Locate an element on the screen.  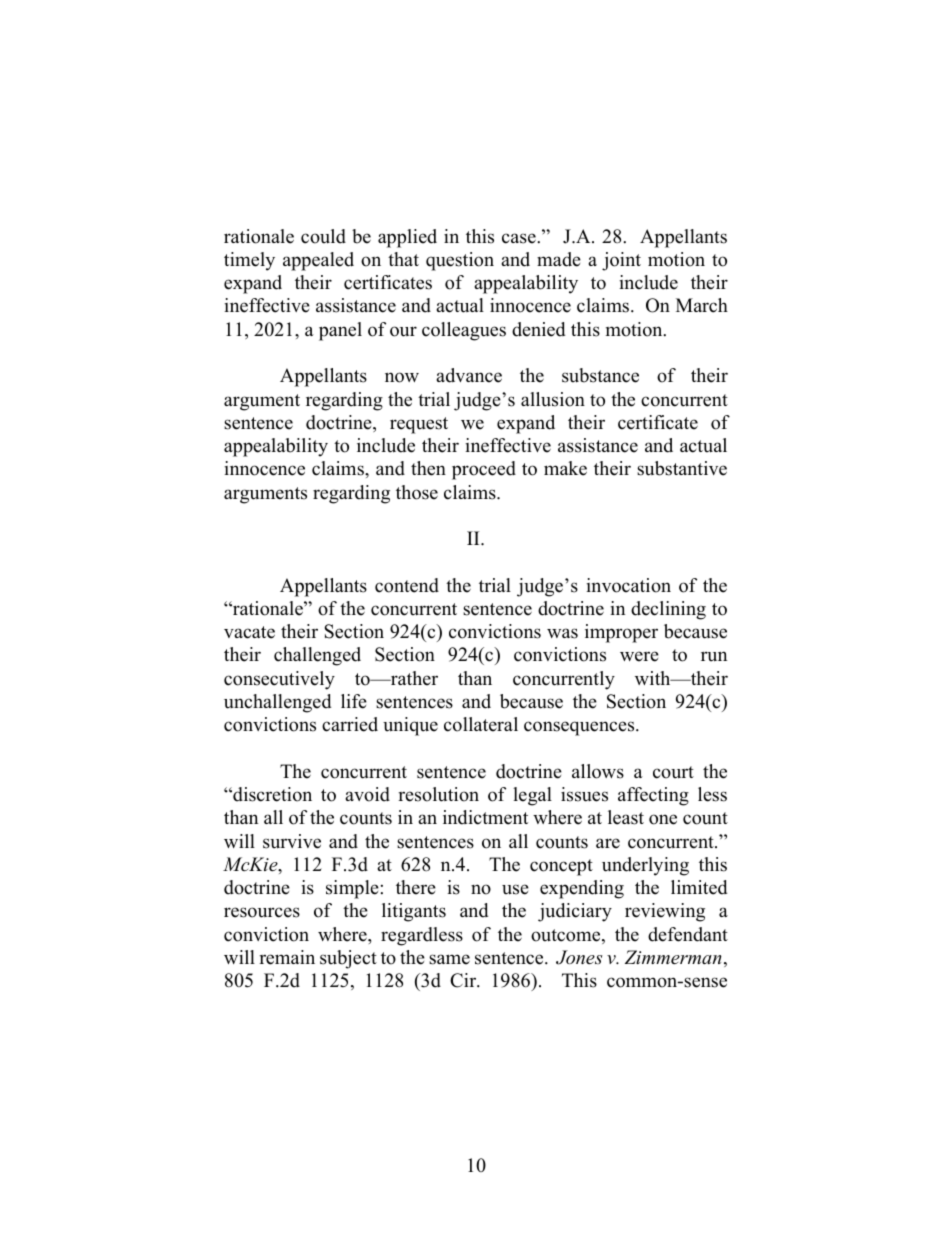
joint is located at coordinates (621, 261).
